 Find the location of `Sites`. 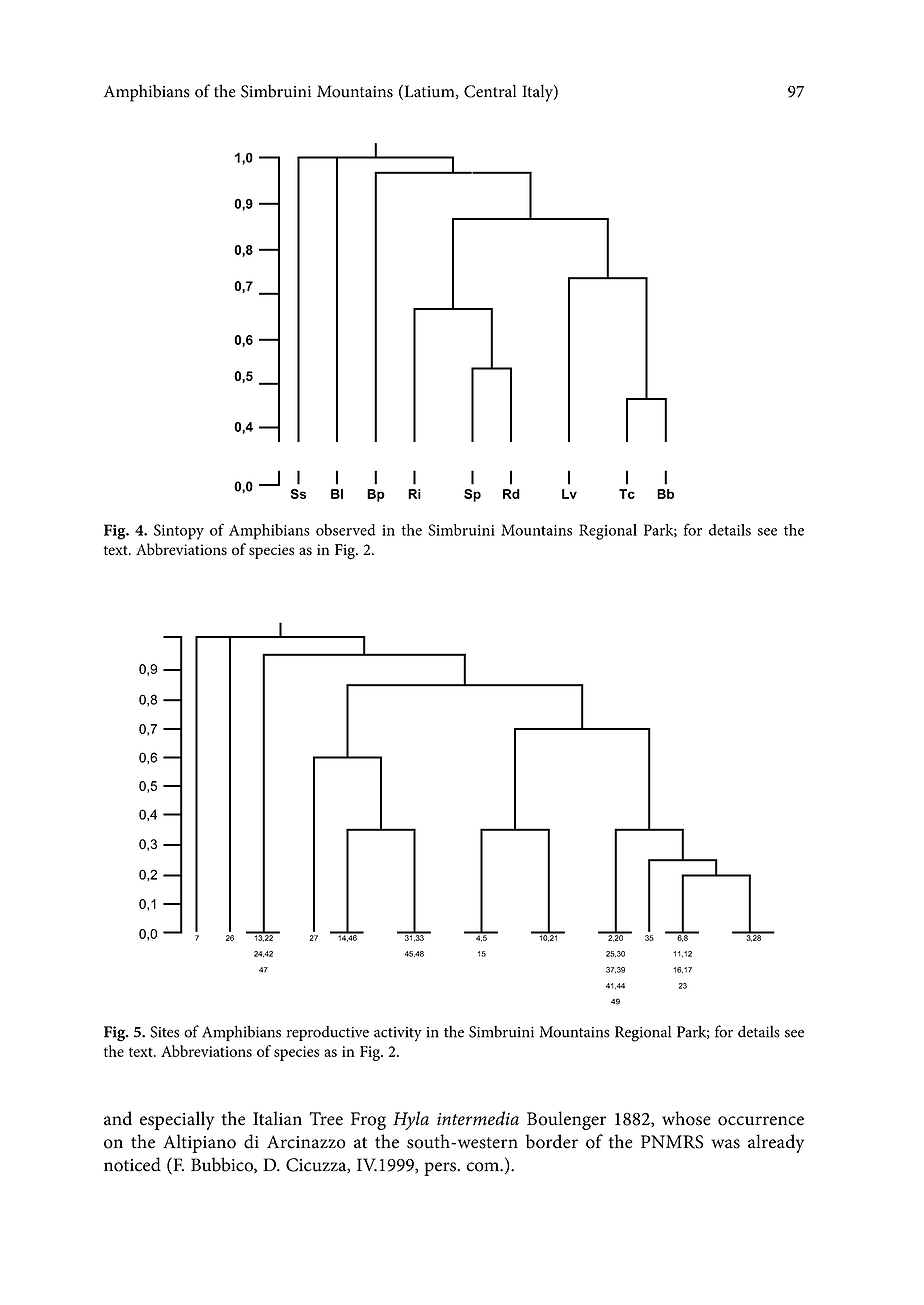

Sites is located at coordinates (164, 1032).
